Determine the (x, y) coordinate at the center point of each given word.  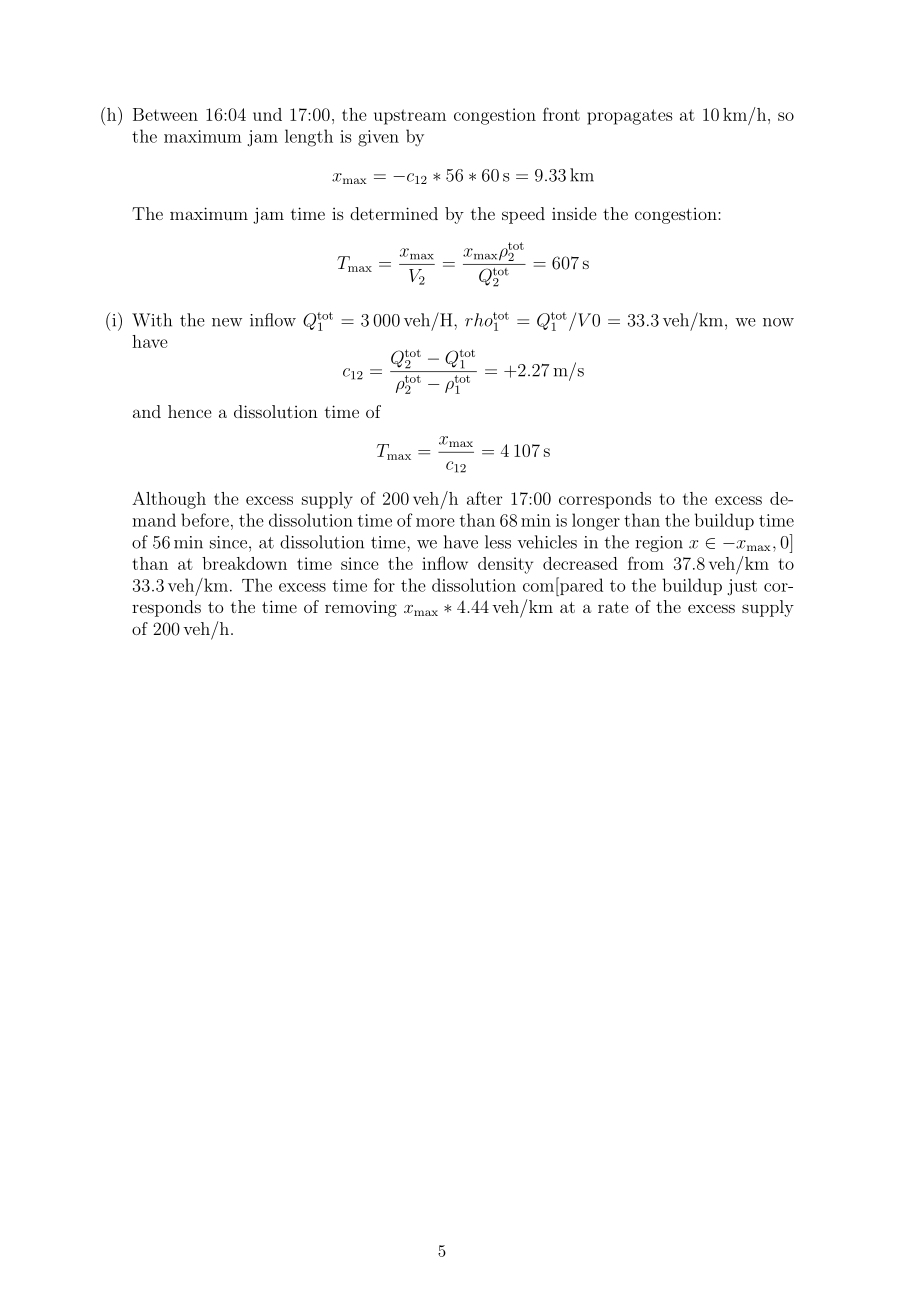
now (778, 322)
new (227, 322)
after (484, 498)
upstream (410, 117)
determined (394, 213)
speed (523, 215)
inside (574, 213)
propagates (630, 117)
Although (169, 500)
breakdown (244, 563)
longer (596, 522)
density (505, 565)
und (267, 114)
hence (189, 411)
